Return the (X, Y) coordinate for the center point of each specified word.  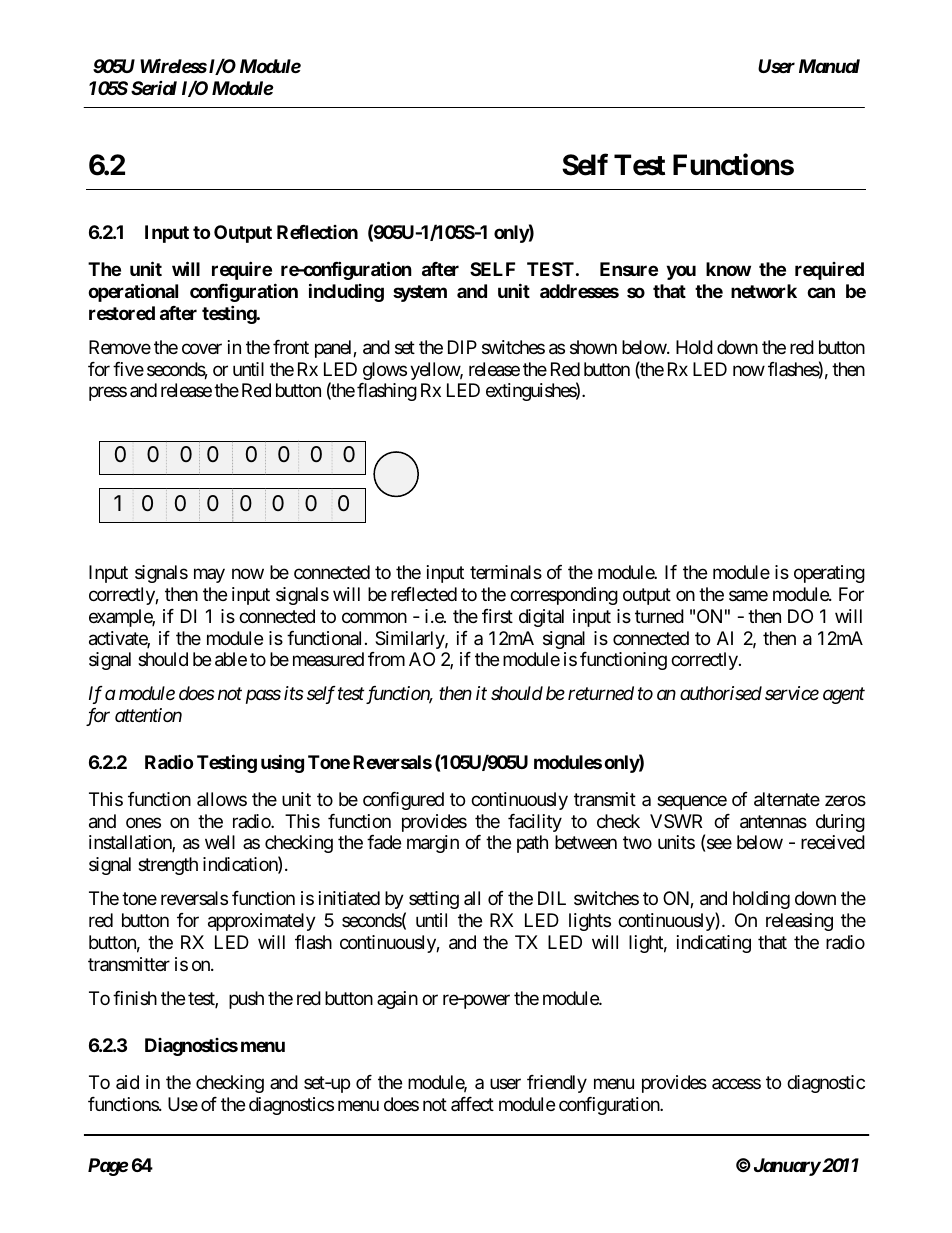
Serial (154, 88)
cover (202, 348)
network (764, 291)
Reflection (317, 232)
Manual (829, 66)
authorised (721, 693)
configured (403, 801)
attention (148, 715)
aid (127, 1082)
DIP (462, 347)
